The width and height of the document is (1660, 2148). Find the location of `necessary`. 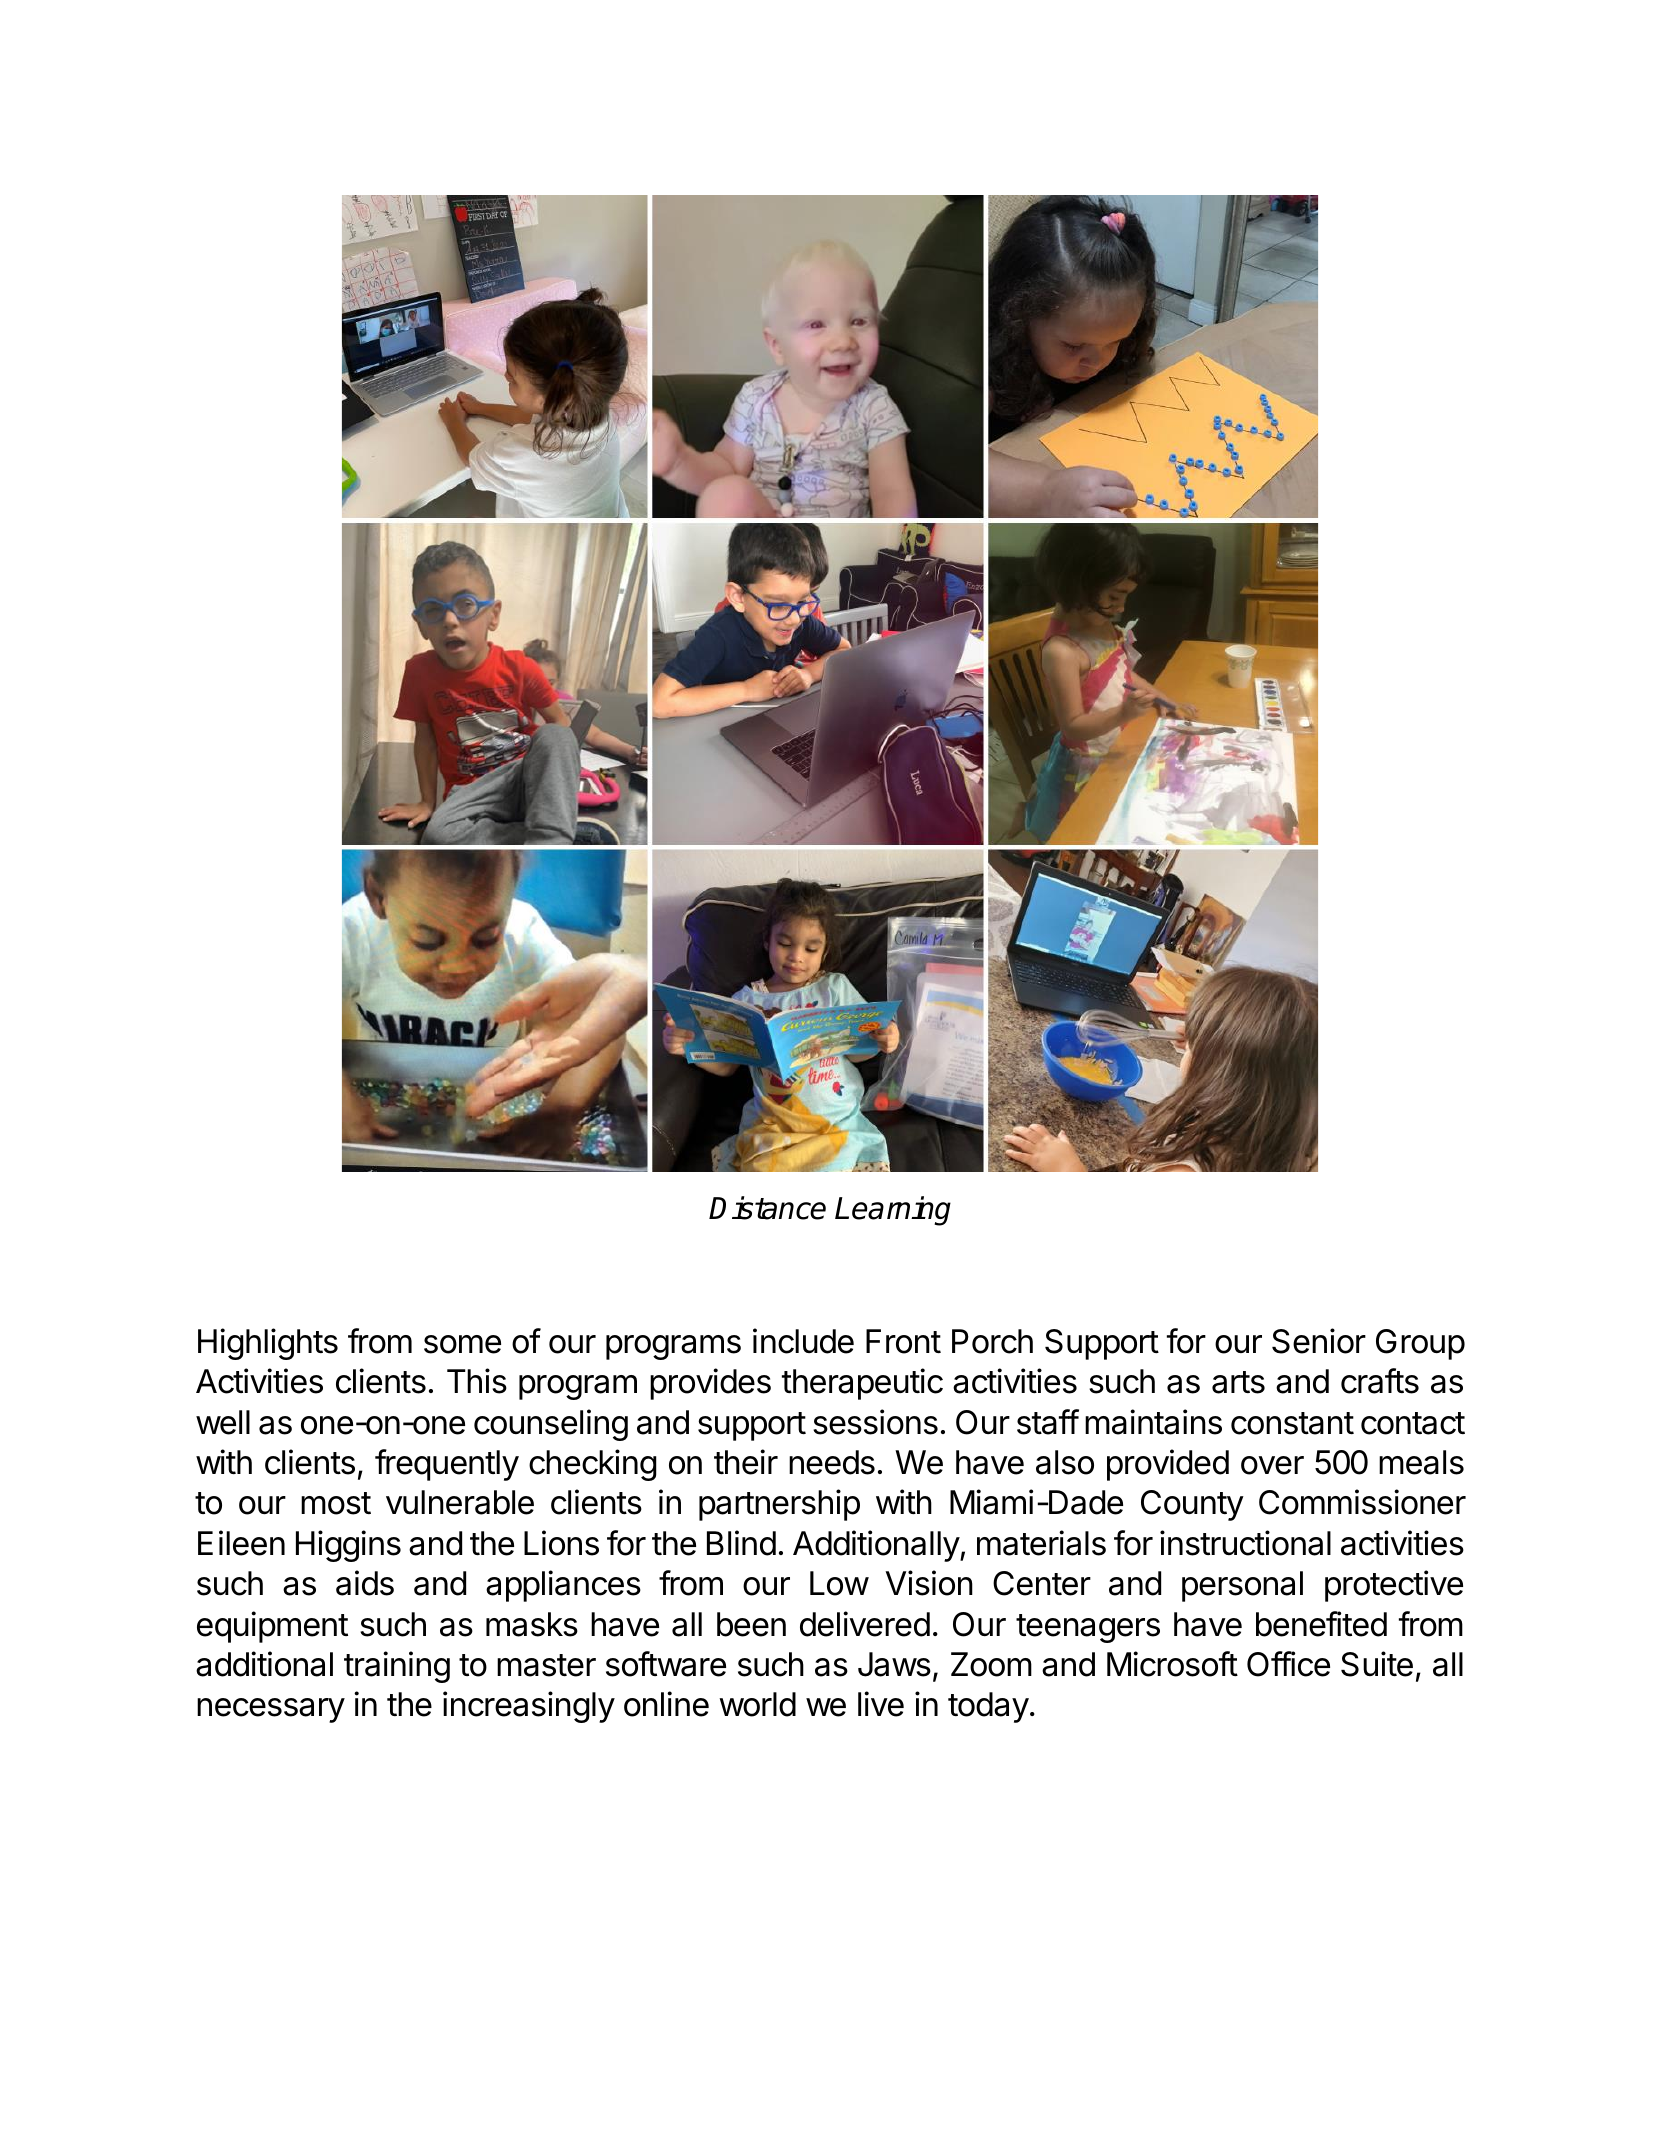

necessary is located at coordinates (271, 1710).
